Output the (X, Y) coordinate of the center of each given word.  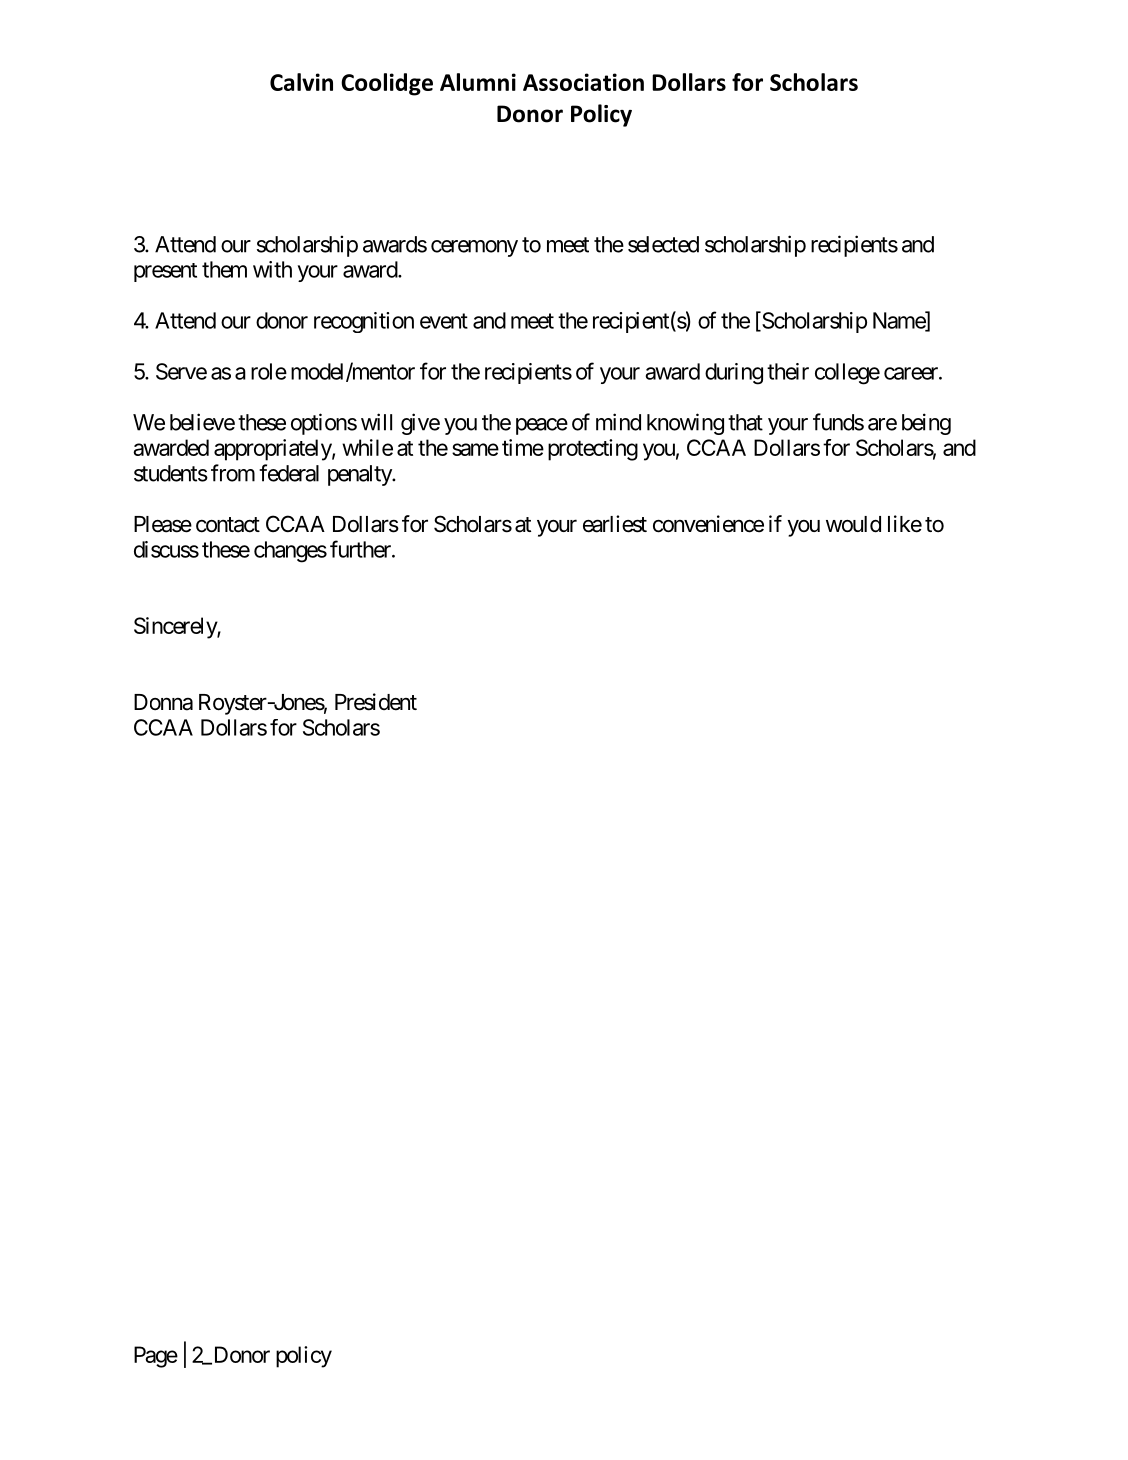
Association (583, 82)
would (853, 524)
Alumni (478, 82)
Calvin (301, 82)
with (272, 269)
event (444, 321)
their (788, 371)
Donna (163, 702)
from (233, 473)
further (361, 549)
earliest (615, 524)
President (376, 702)
